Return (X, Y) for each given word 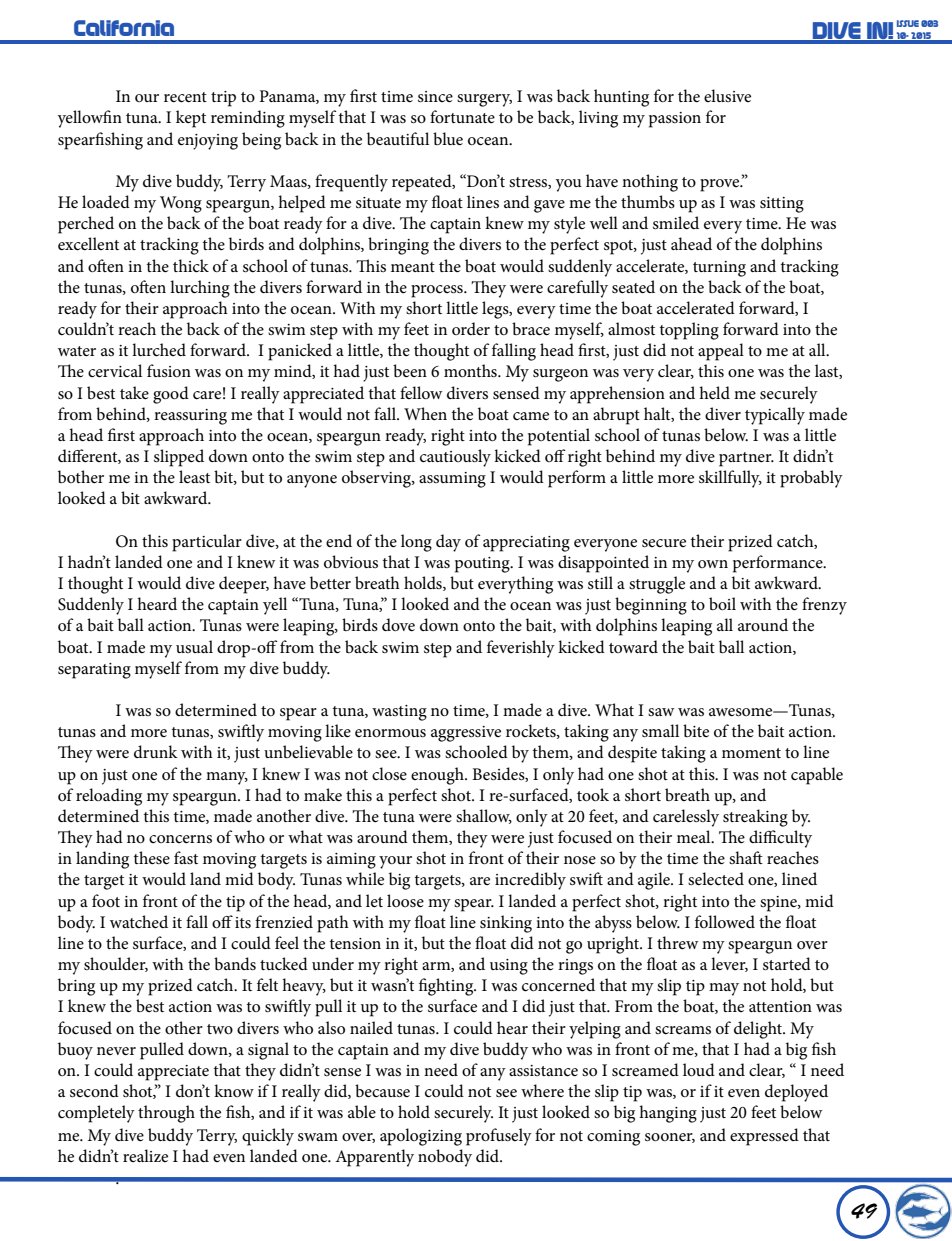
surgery (484, 100)
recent (185, 97)
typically (775, 416)
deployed (796, 1093)
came (531, 416)
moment (751, 753)
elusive (727, 95)
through (166, 1114)
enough (438, 776)
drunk (156, 751)
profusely (499, 1137)
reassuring (190, 417)
